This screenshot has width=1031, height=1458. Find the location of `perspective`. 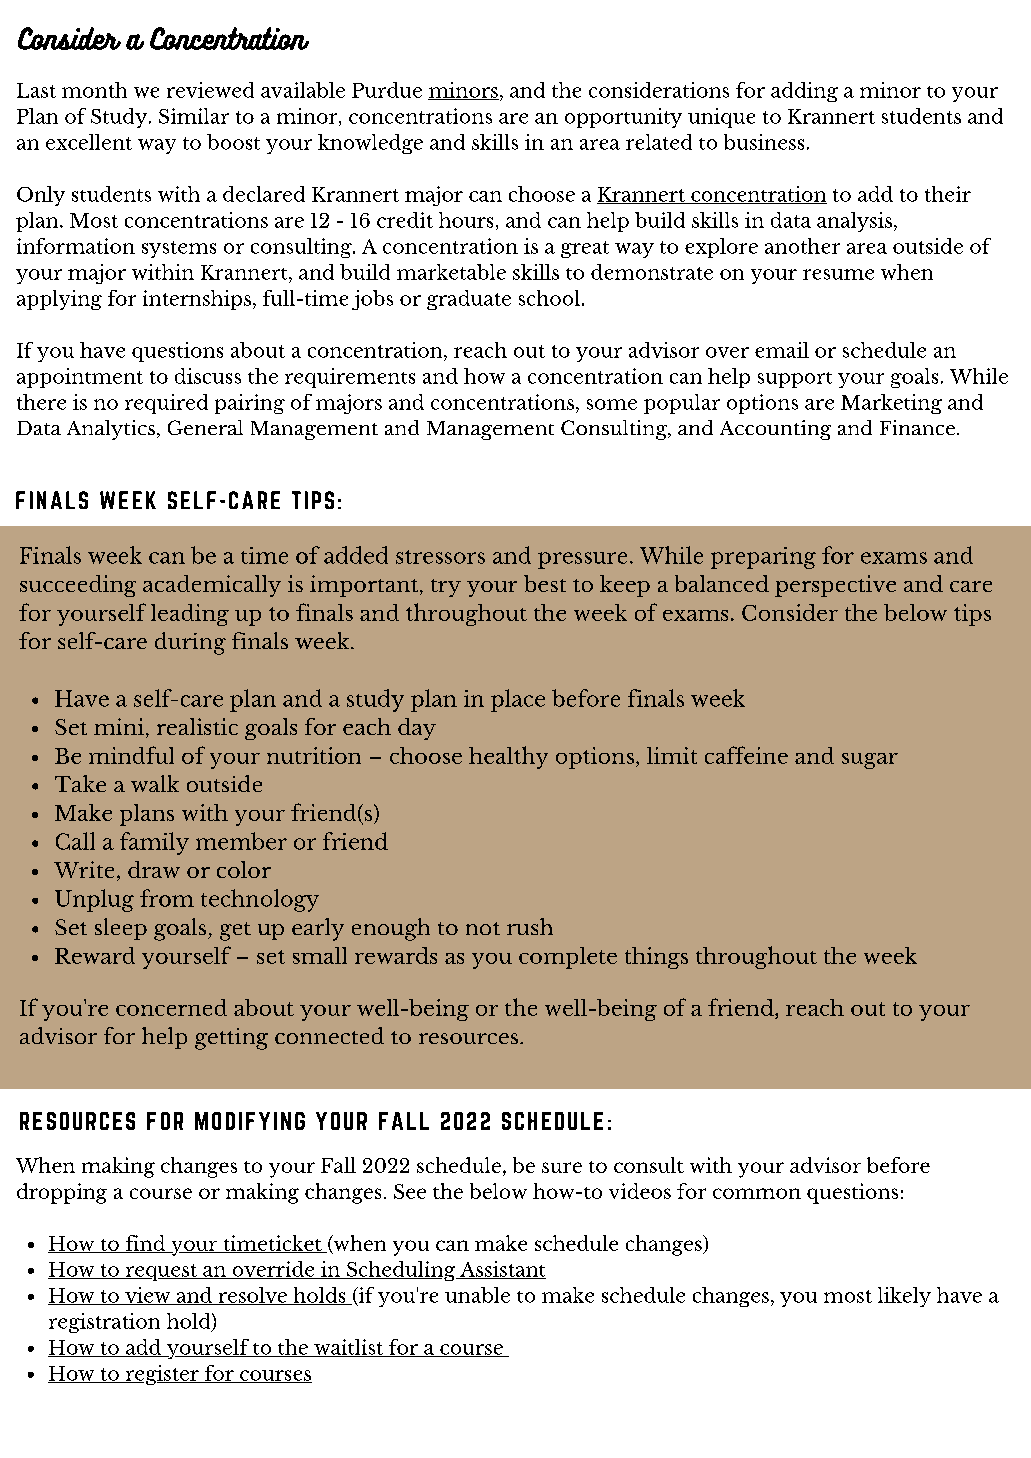

perspective is located at coordinates (835, 586).
